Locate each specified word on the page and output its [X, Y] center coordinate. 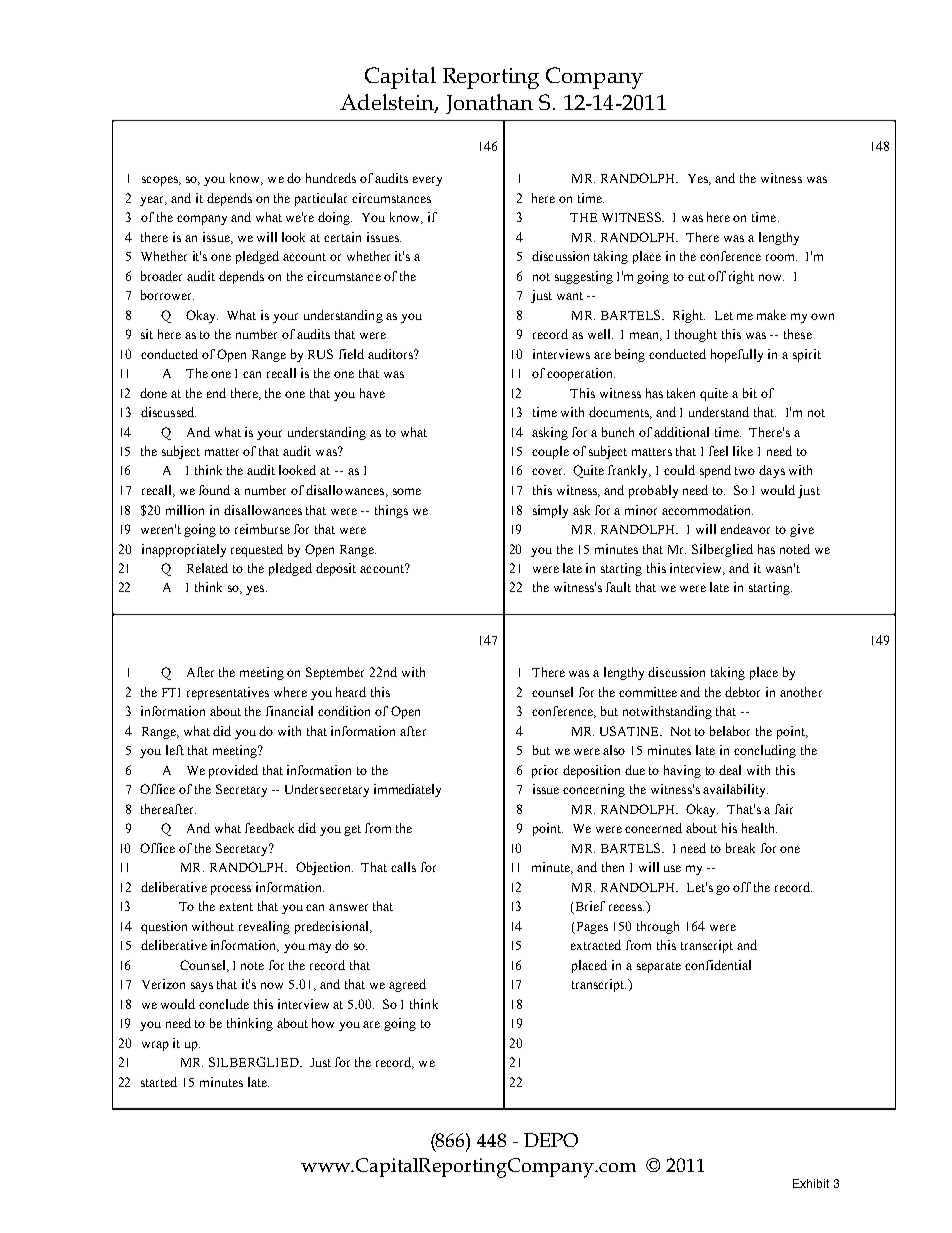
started [159, 1082]
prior [545, 771]
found [214, 490]
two [745, 471]
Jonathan [489, 104]
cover [548, 471]
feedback [269, 828]
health [759, 828]
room [781, 257]
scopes [161, 181]
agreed [407, 985]
